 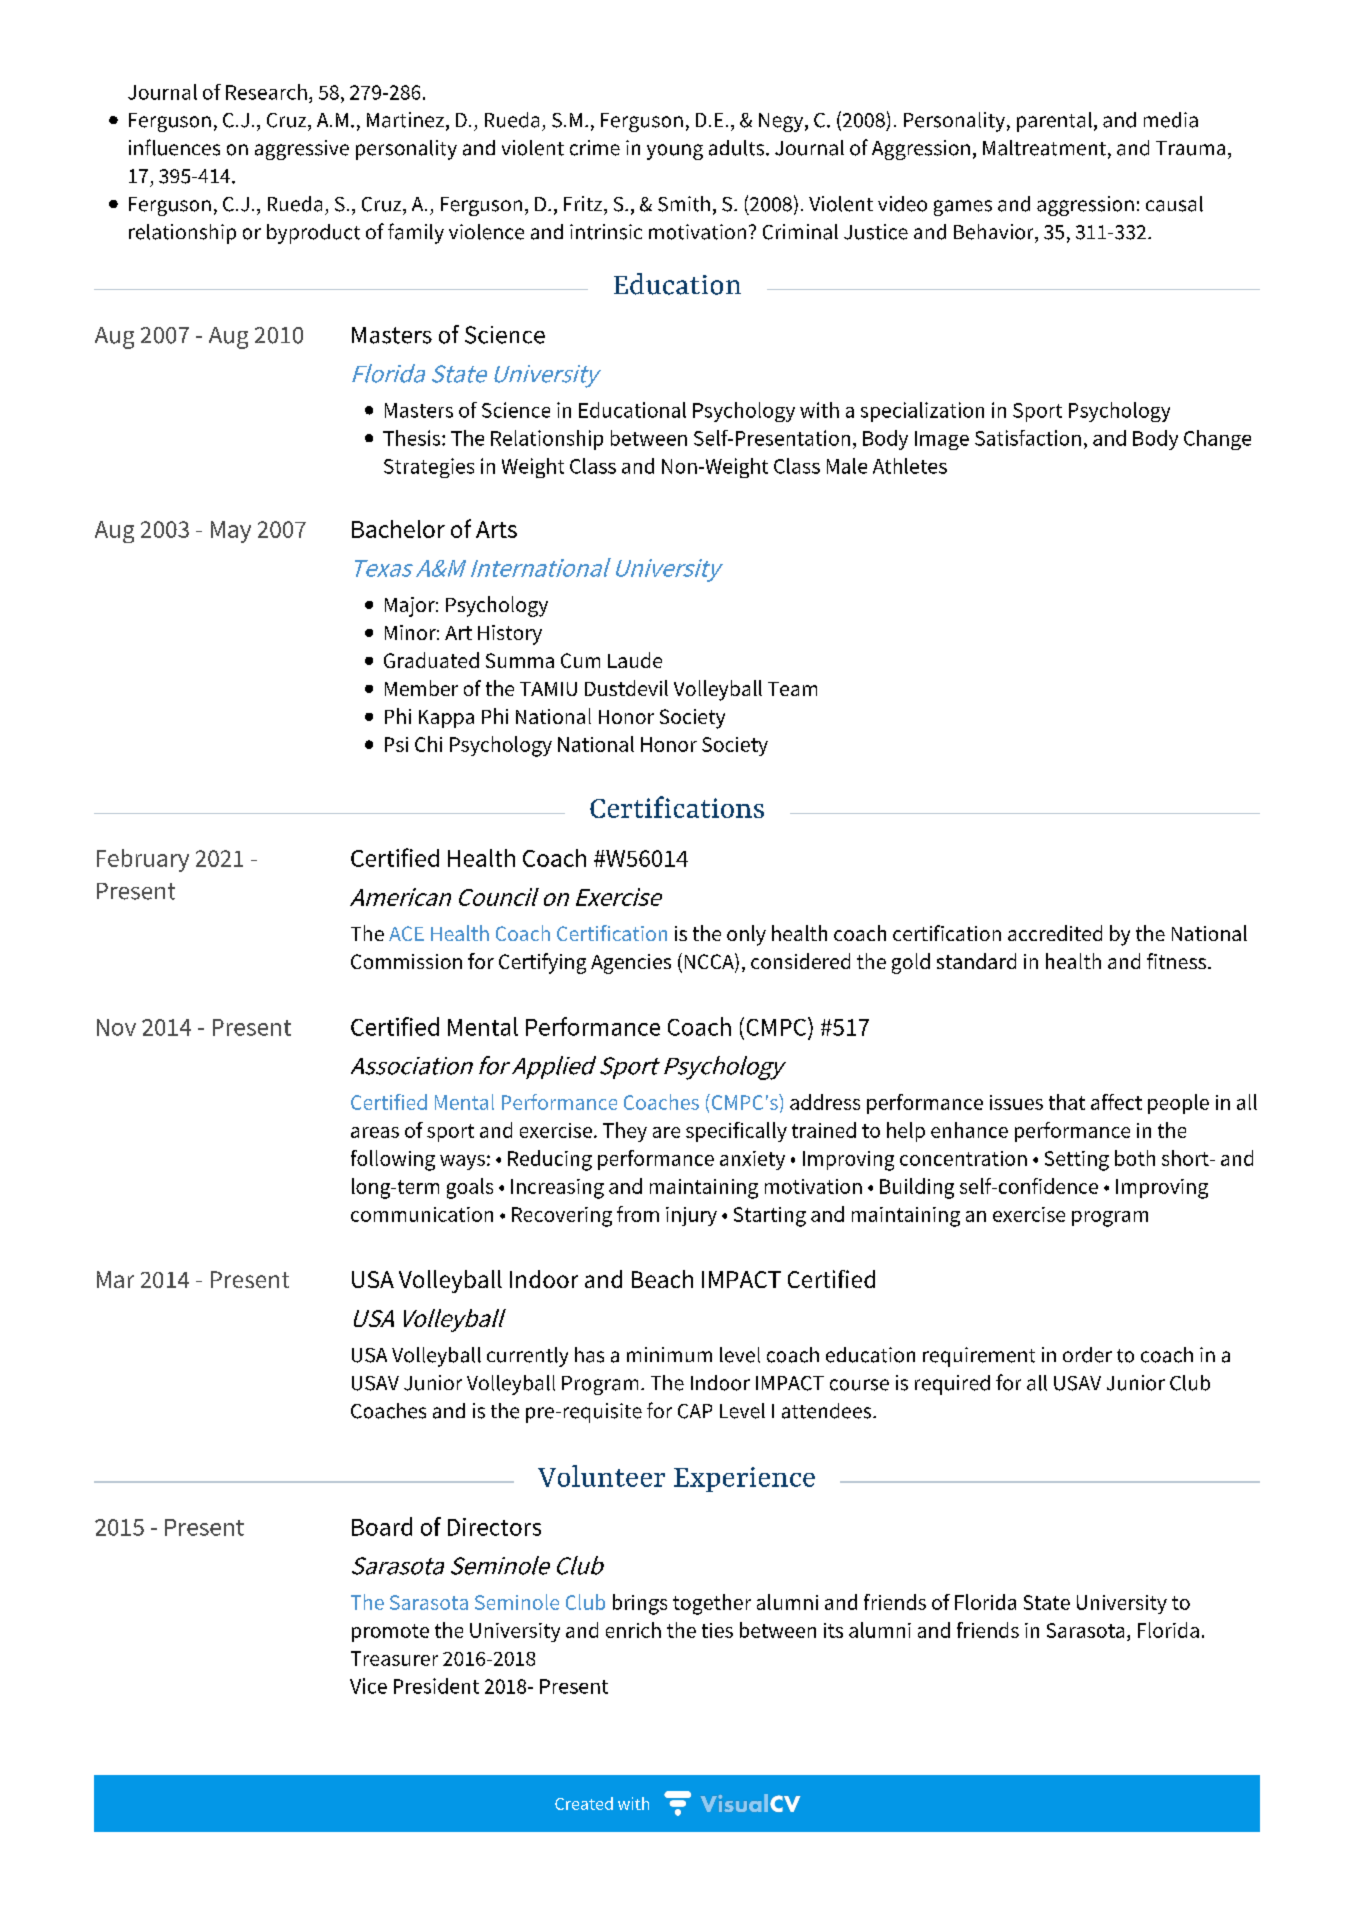 I want to click on minimum, so click(x=669, y=1354).
